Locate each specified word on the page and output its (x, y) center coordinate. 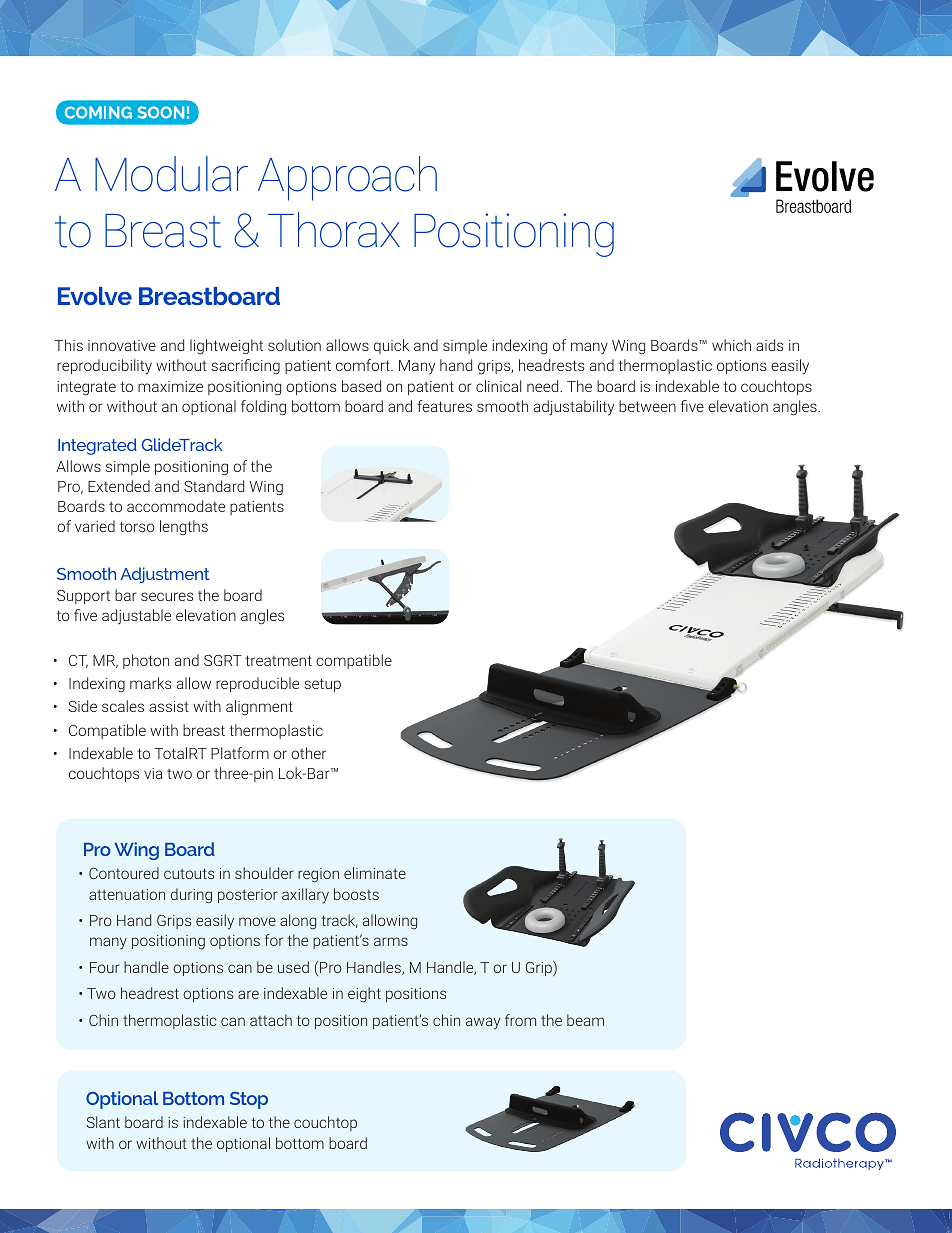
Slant (103, 1122)
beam (585, 1020)
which (731, 345)
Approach (347, 178)
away (483, 1023)
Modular (171, 174)
